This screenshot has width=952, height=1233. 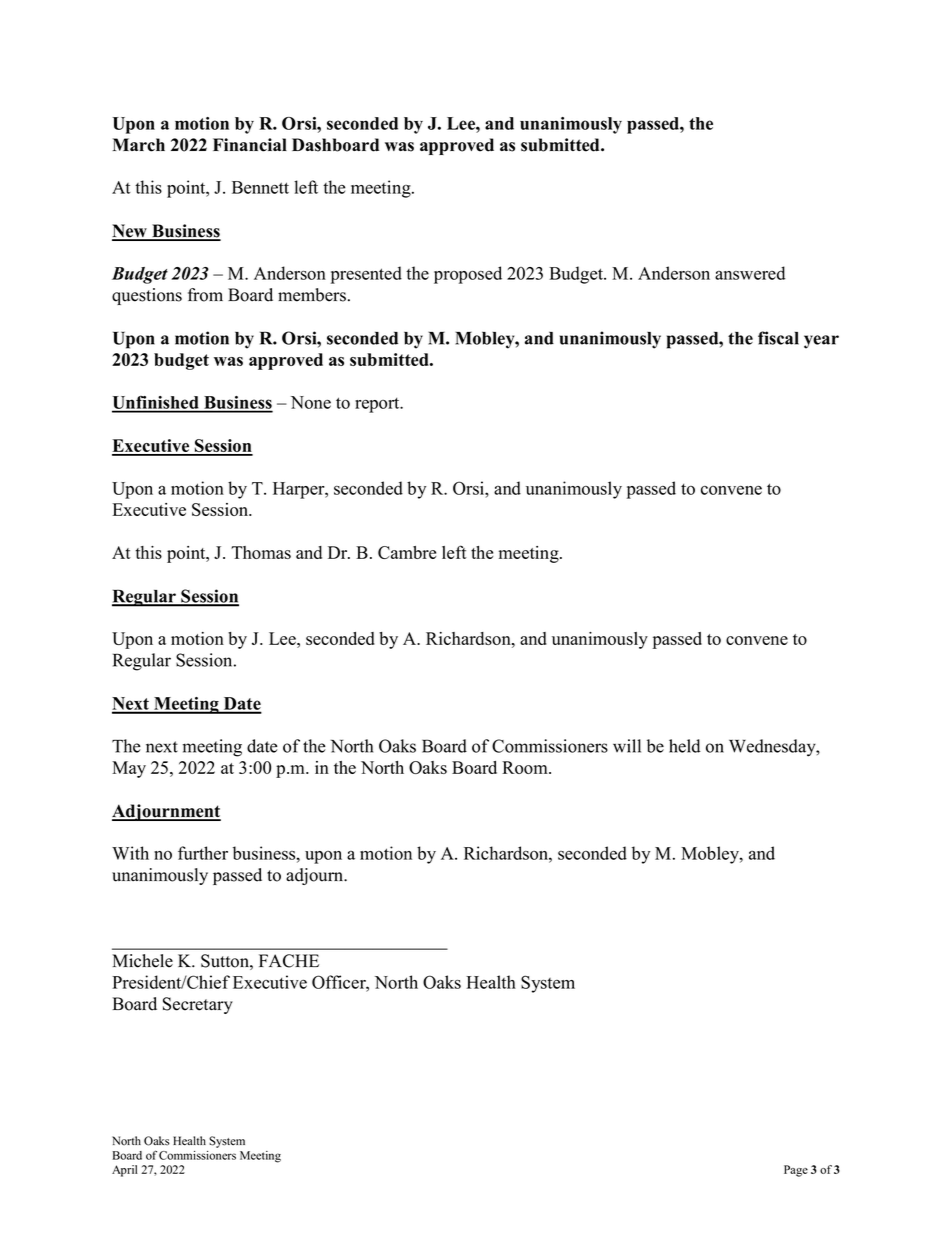 What do you see at coordinates (260, 187) in the screenshot?
I see `Bennett` at bounding box center [260, 187].
